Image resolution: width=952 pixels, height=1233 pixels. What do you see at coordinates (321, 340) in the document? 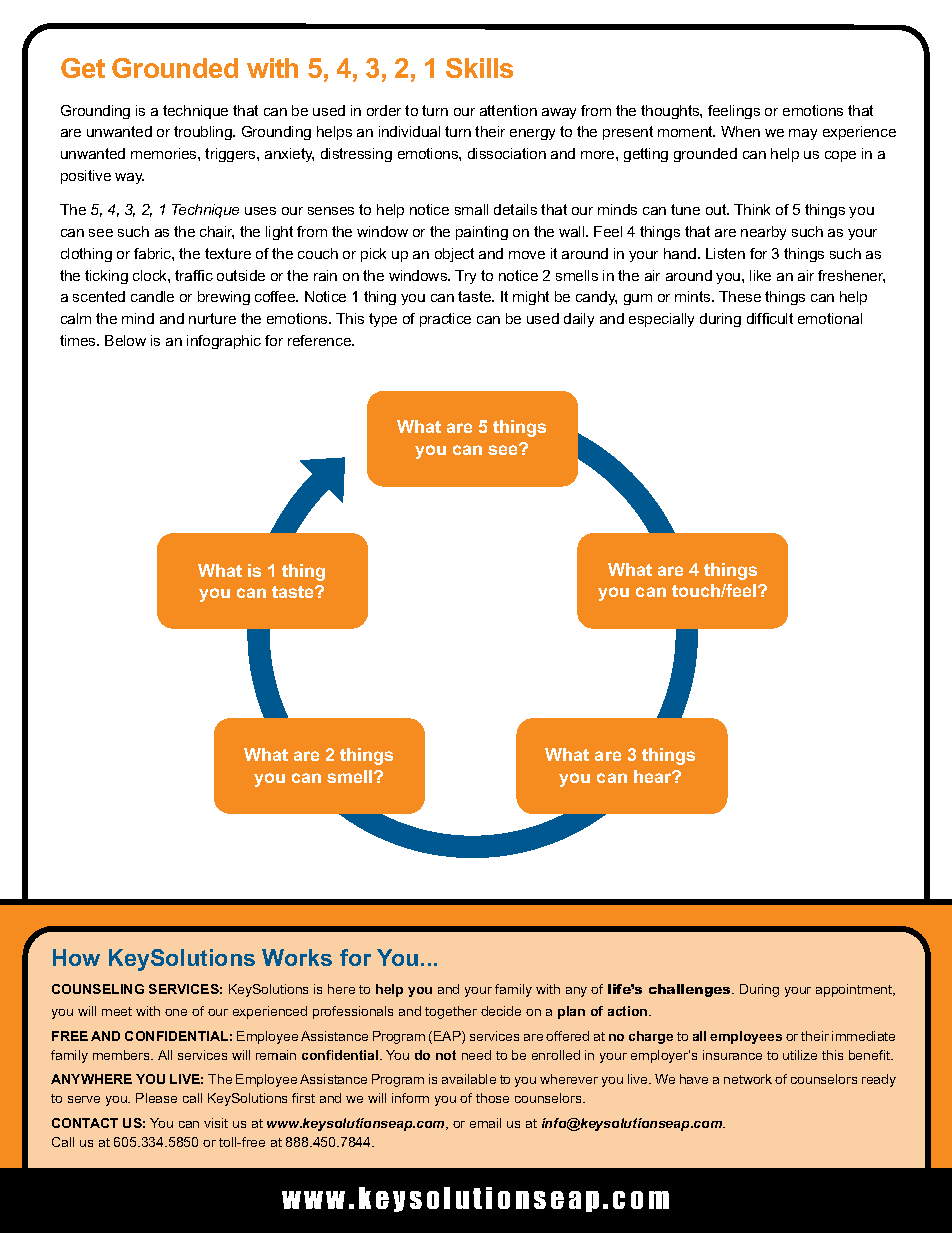
I see `reference` at bounding box center [321, 340].
